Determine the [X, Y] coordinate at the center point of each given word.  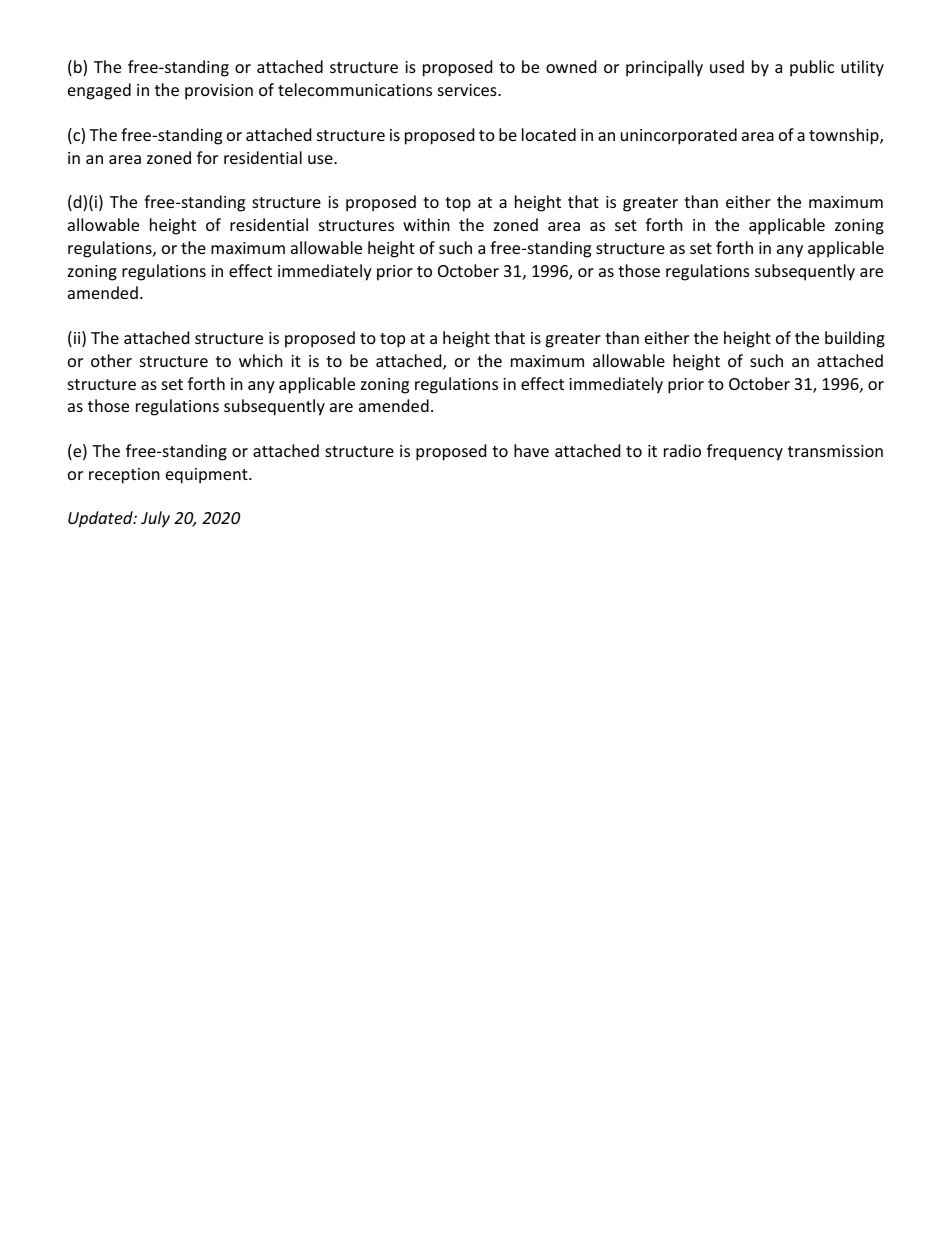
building [855, 339]
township [845, 136]
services [468, 90]
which [261, 360]
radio [682, 450]
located [549, 134]
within [426, 224]
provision [219, 92]
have [531, 450]
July [155, 519]
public [812, 68]
